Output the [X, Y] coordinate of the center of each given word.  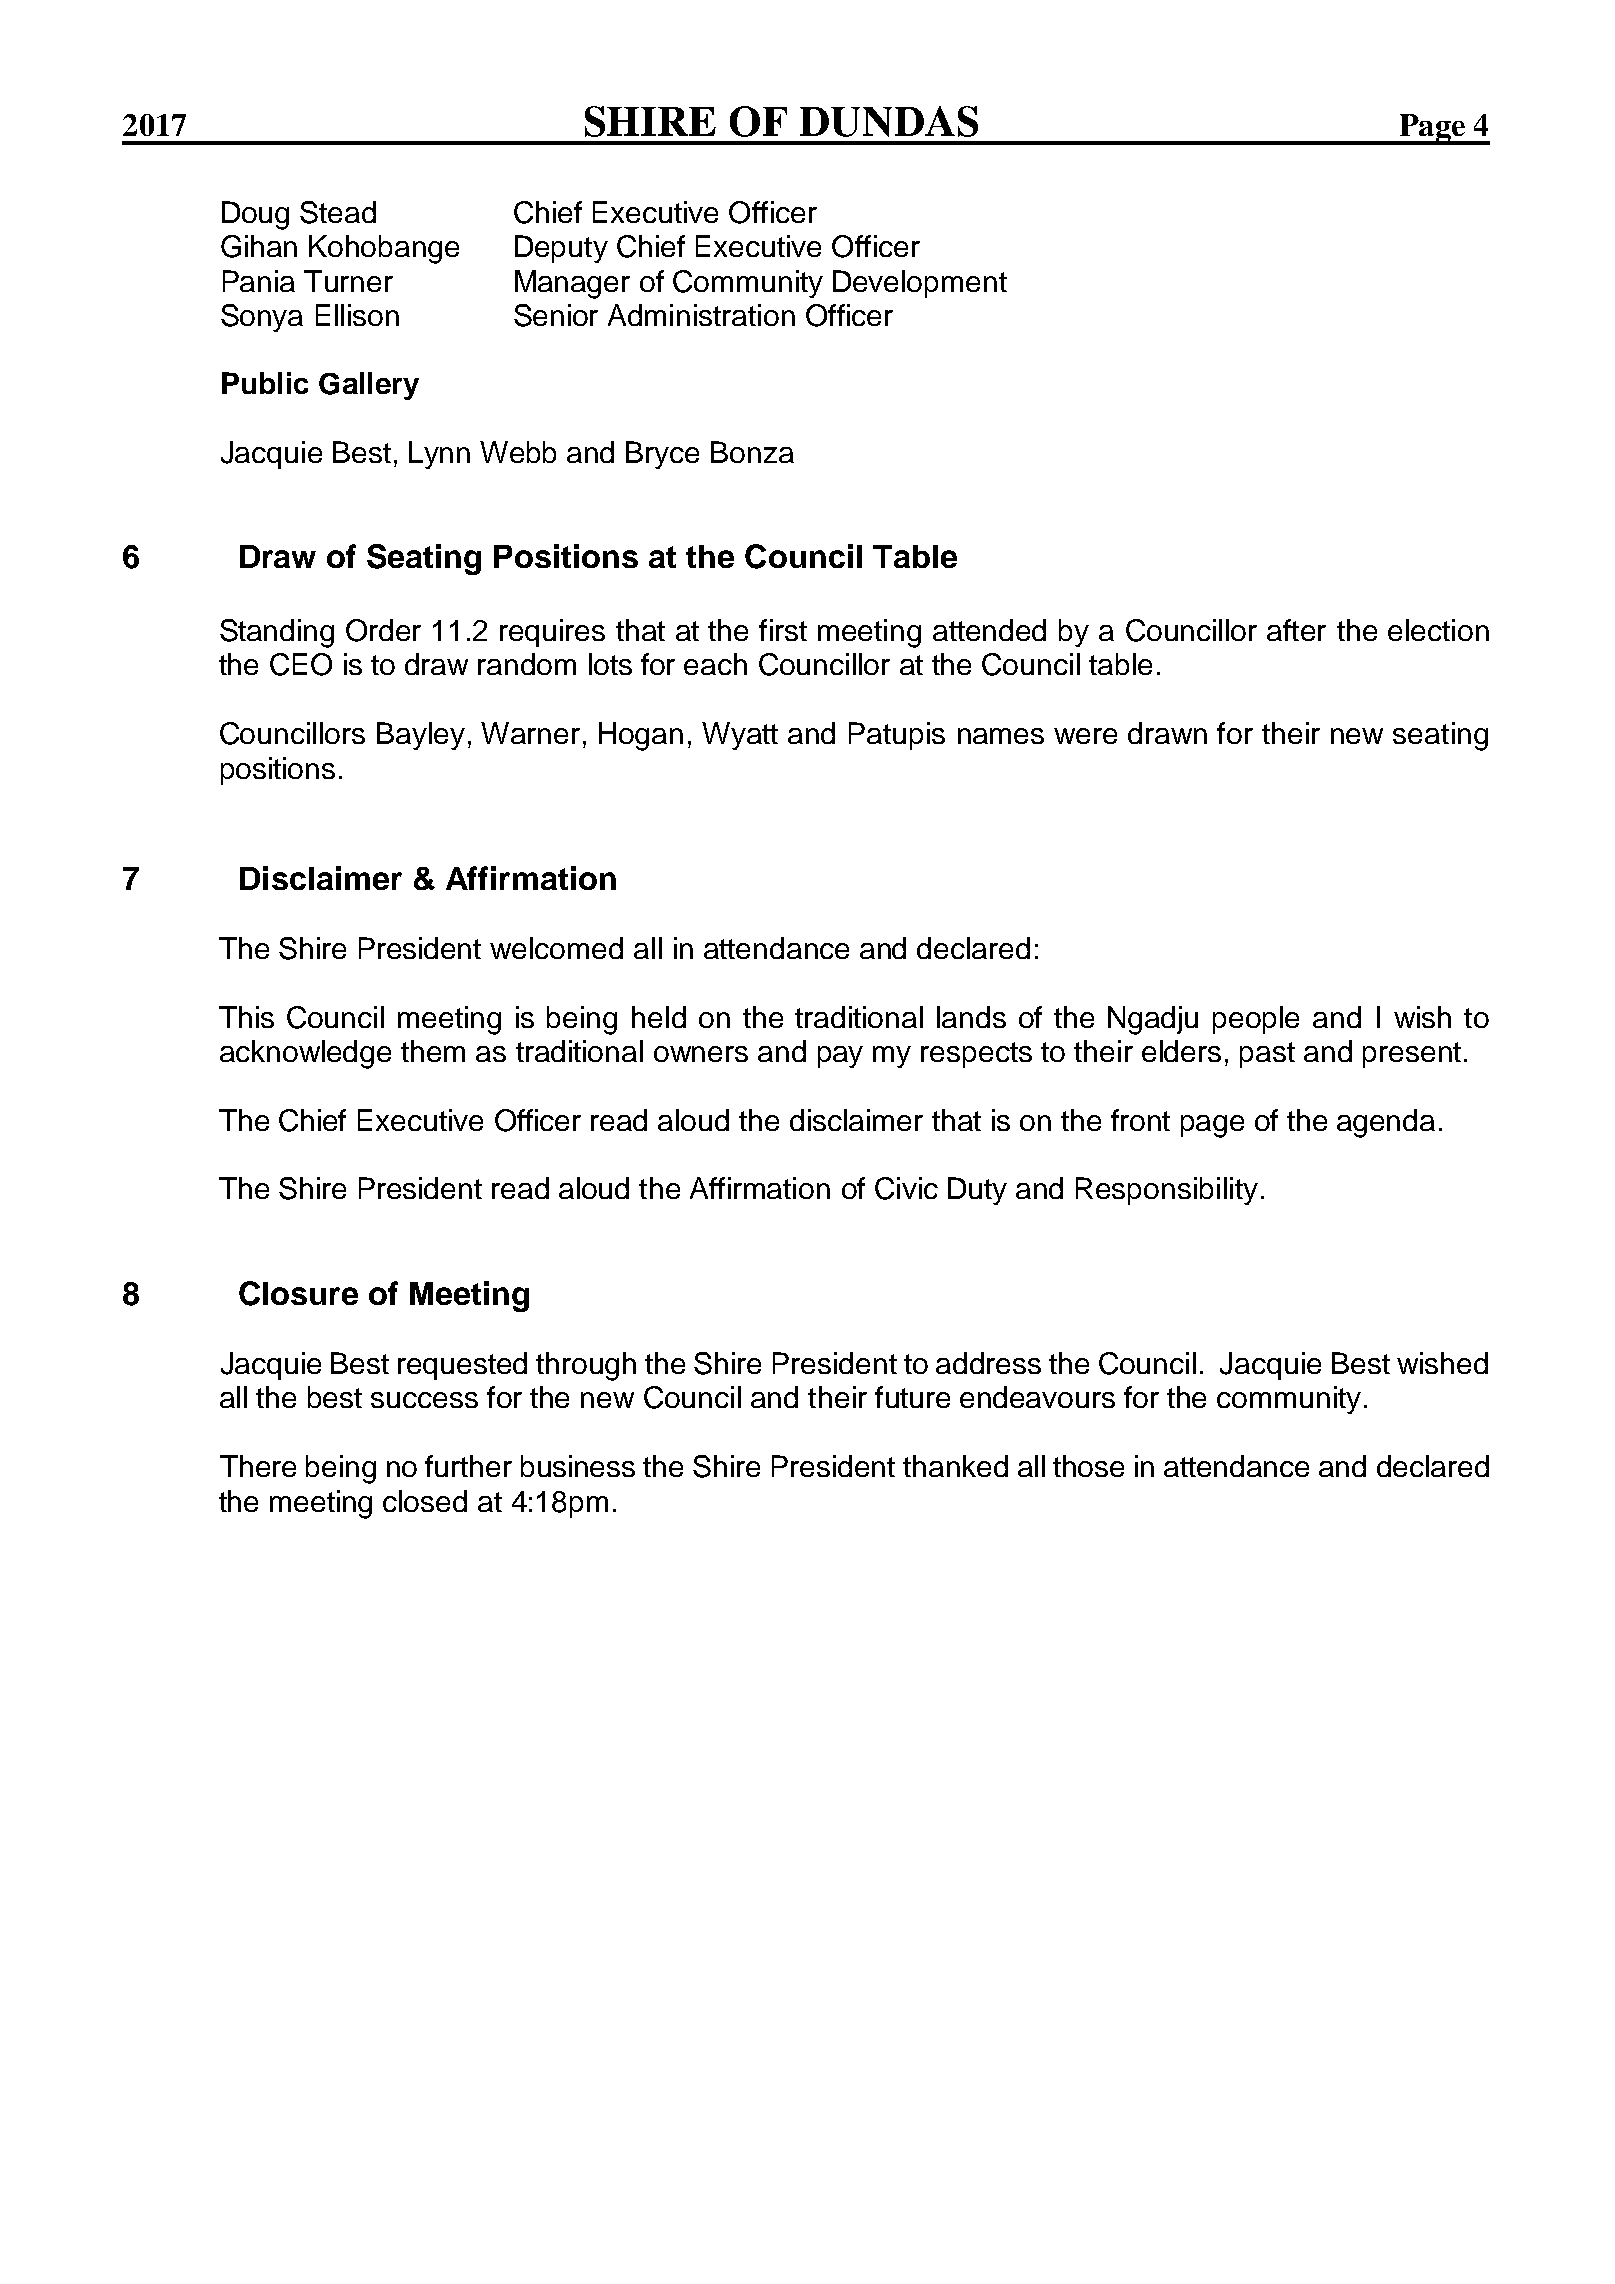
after [1296, 630]
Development [920, 284]
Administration [701, 315]
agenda [1386, 1123]
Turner [348, 281]
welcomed [556, 948]
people [1256, 1020]
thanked [955, 1466]
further [468, 1466]
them [433, 1051]
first [783, 630]
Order [383, 630]
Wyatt [740, 736]
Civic [906, 1188]
